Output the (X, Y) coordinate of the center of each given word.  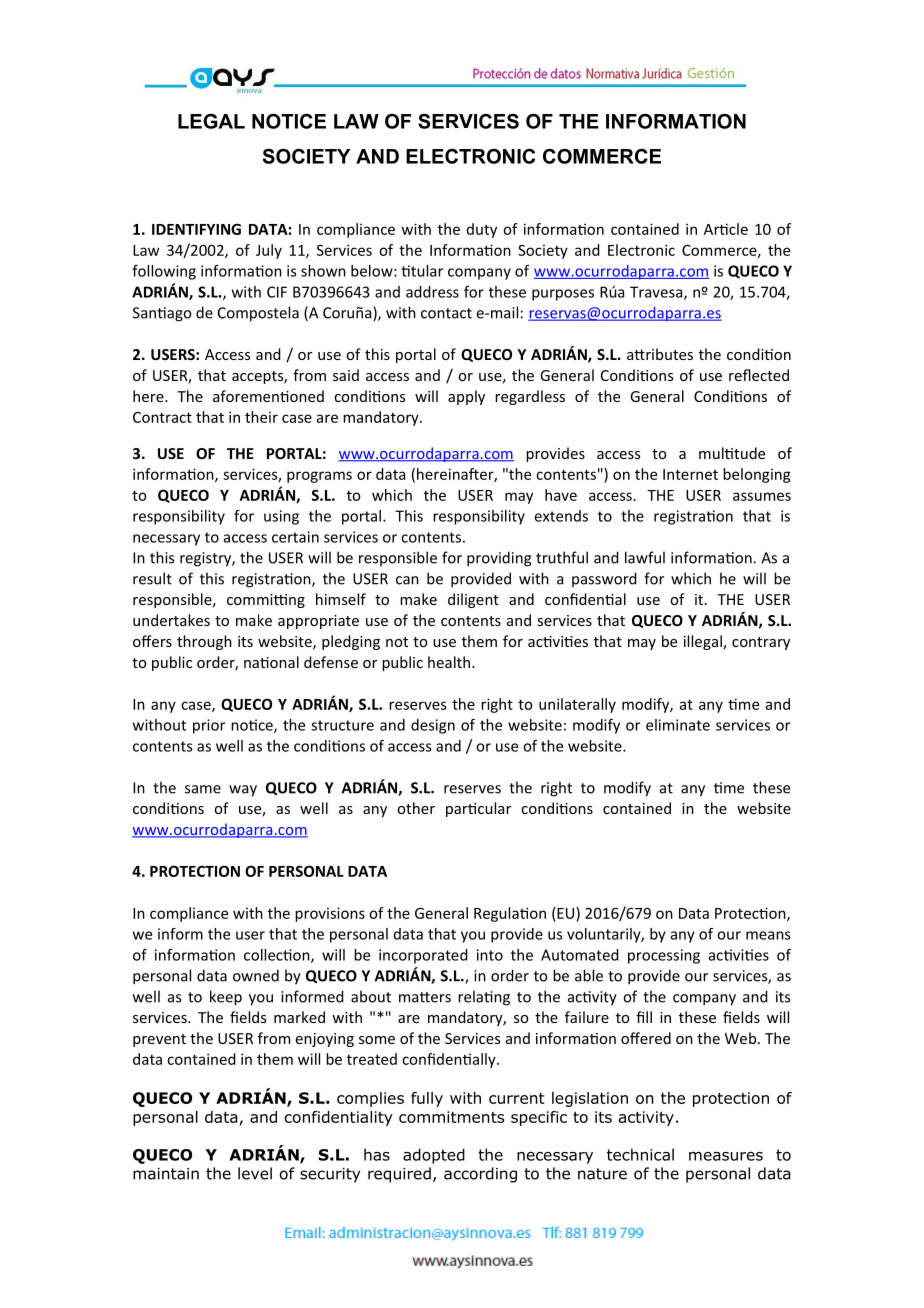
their (261, 417)
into (490, 955)
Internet (690, 474)
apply (466, 397)
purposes (563, 295)
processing (664, 956)
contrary (761, 643)
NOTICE (289, 121)
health (449, 662)
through (204, 642)
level (255, 1173)
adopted (434, 1156)
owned (256, 975)
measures (726, 1156)
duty (482, 230)
